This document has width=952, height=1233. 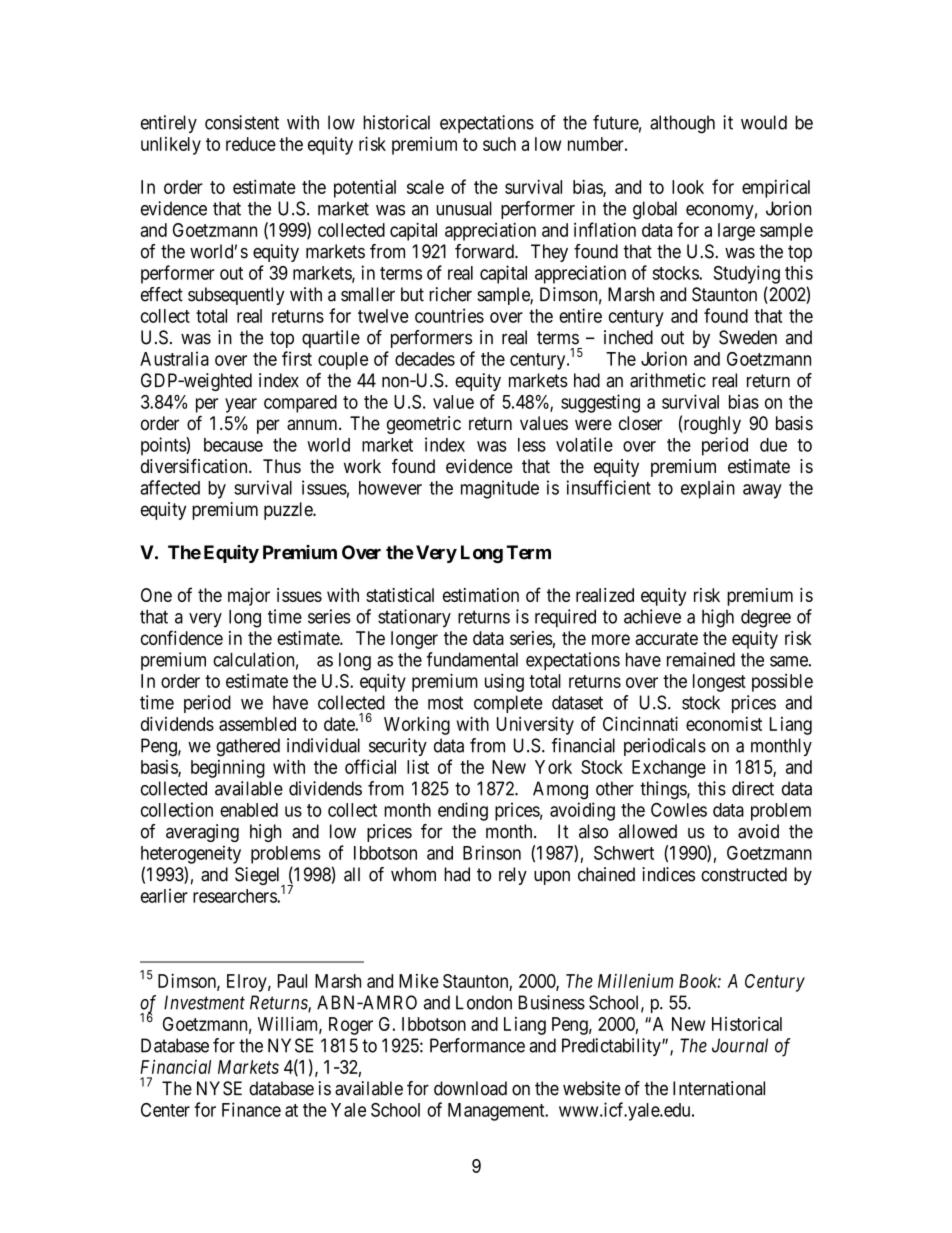 What do you see at coordinates (499, 144) in the document?
I see `such` at bounding box center [499, 144].
